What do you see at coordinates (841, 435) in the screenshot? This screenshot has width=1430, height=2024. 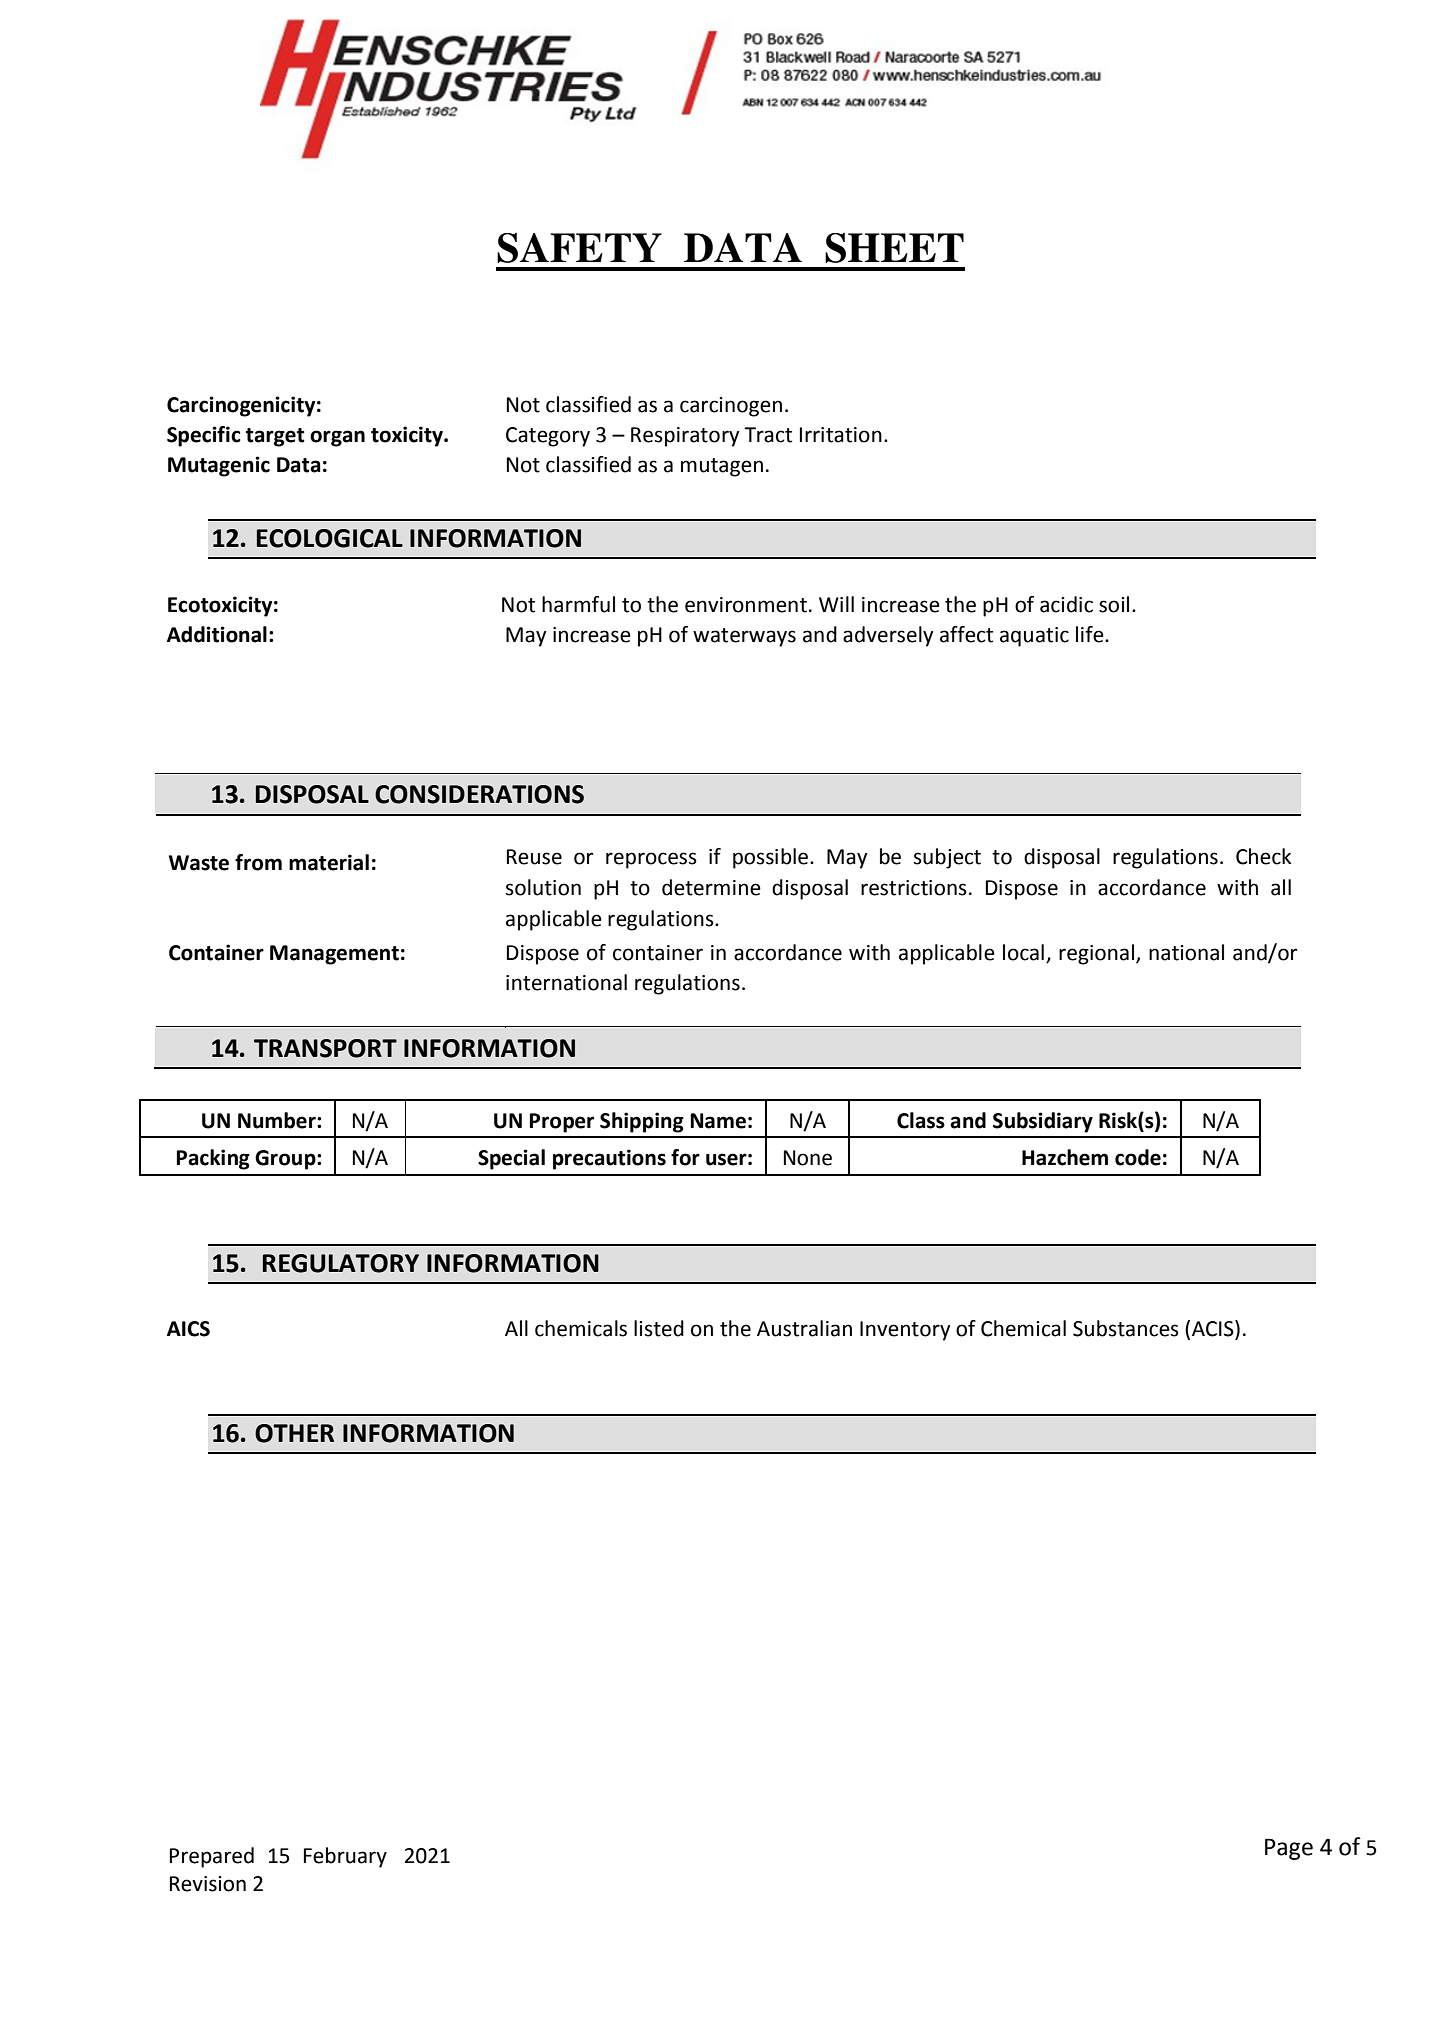 I see `Irritation` at bounding box center [841, 435].
